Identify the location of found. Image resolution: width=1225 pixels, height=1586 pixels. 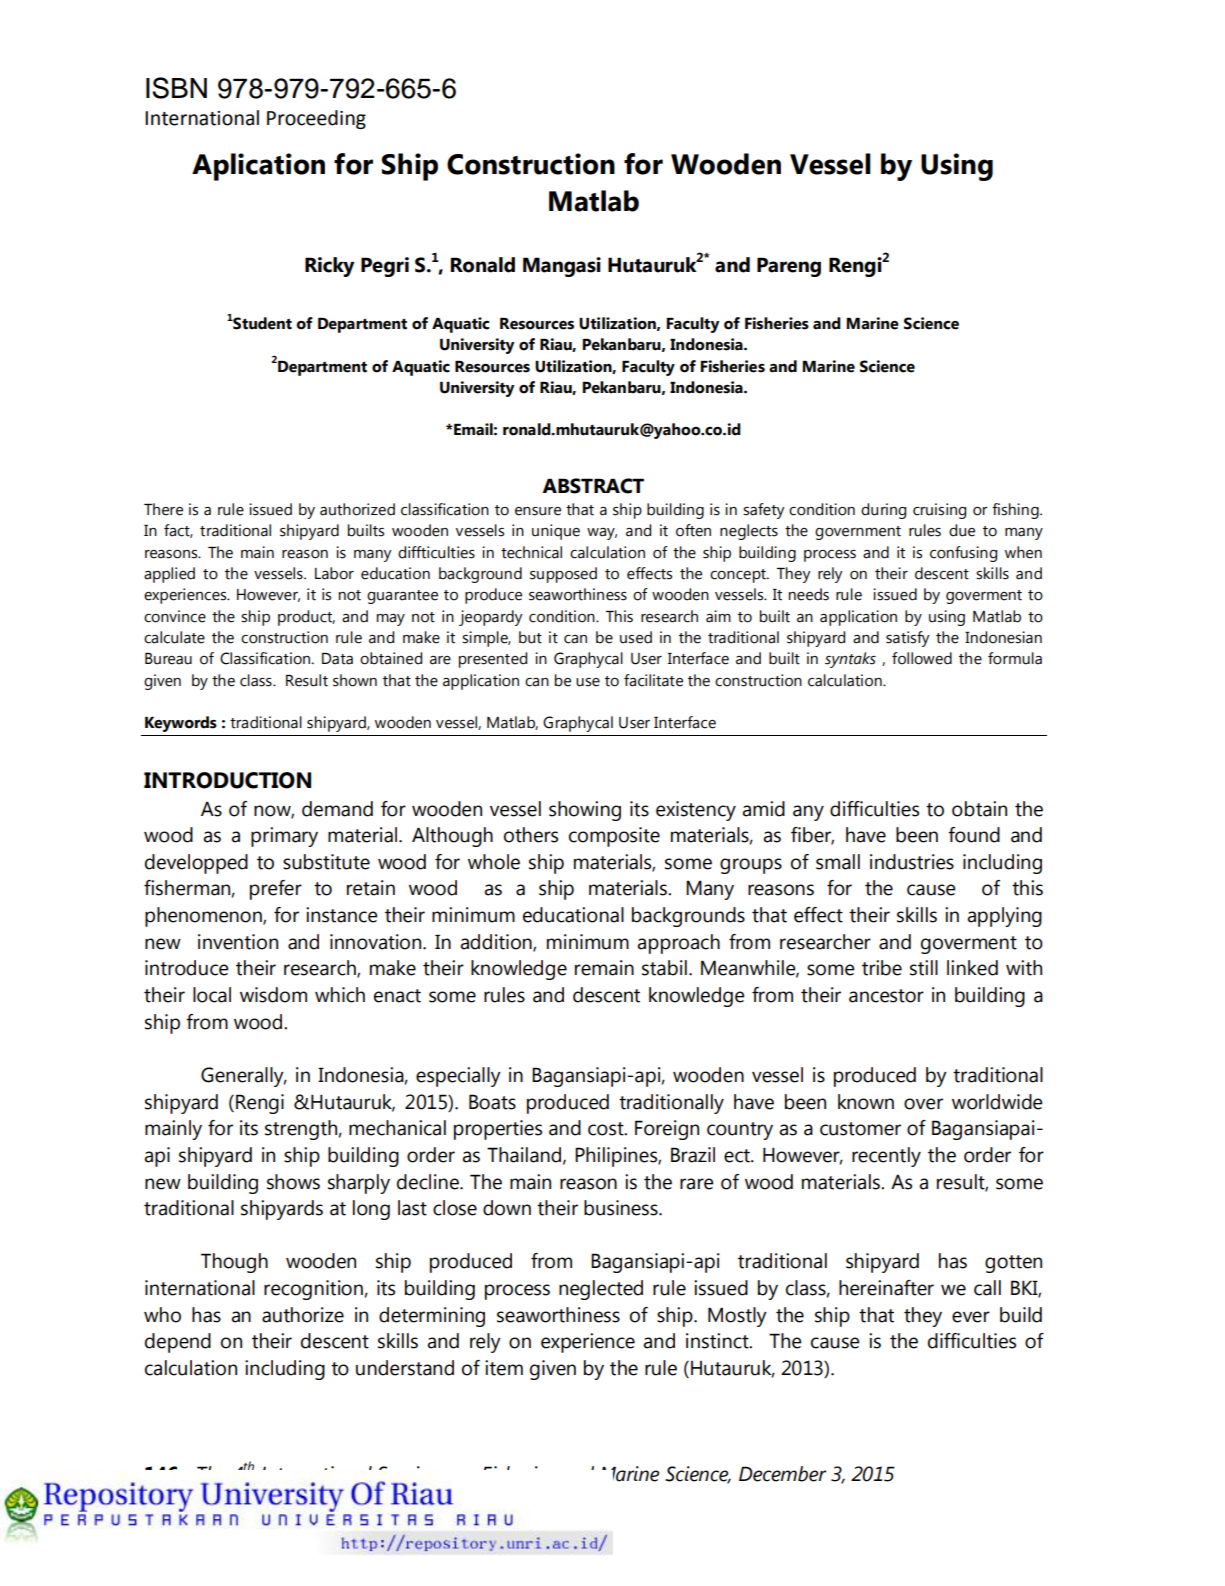
(974, 835).
